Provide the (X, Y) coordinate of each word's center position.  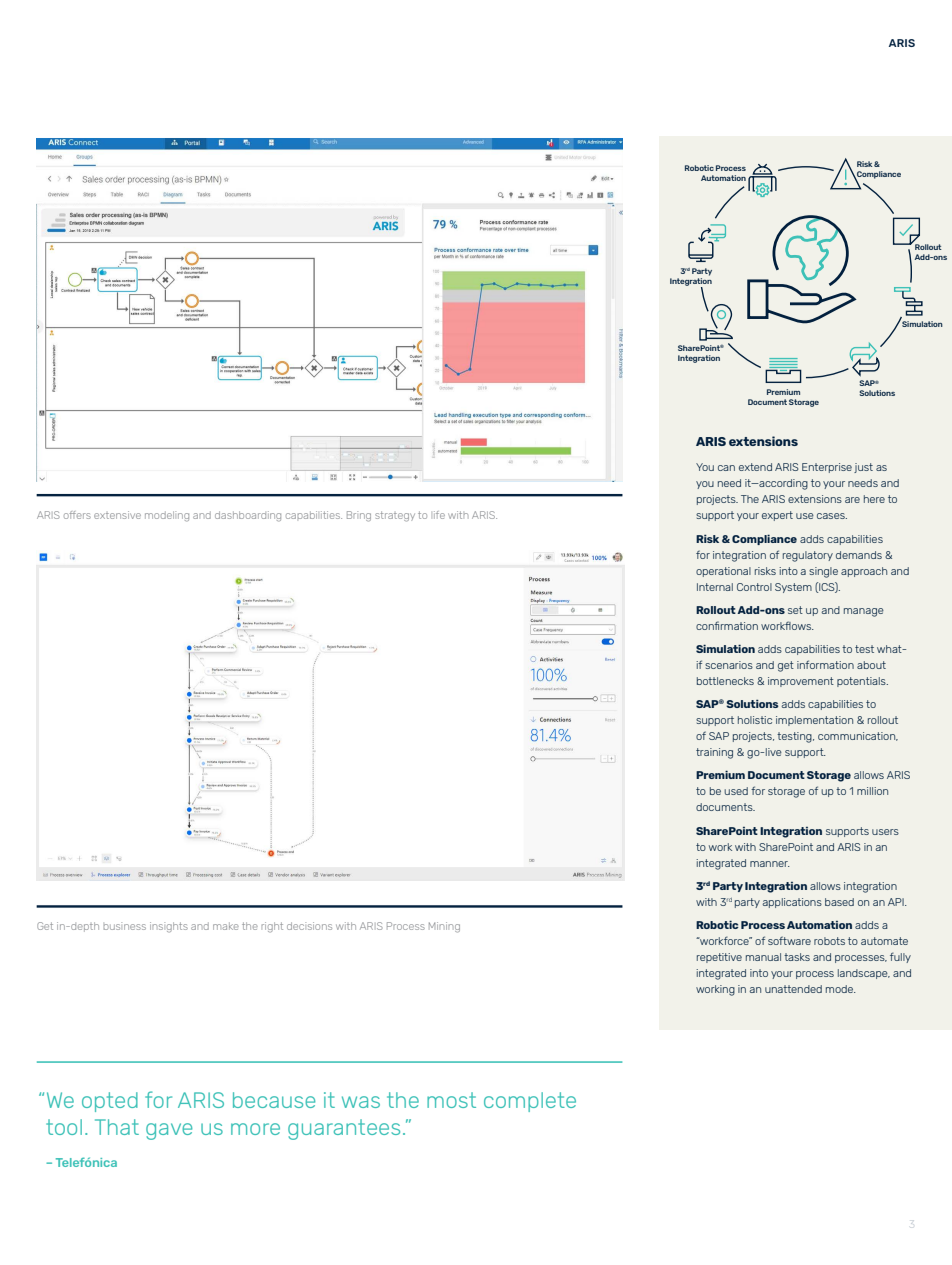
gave (169, 1131)
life (439, 515)
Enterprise (827, 468)
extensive (117, 515)
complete (530, 1102)
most (451, 1100)
